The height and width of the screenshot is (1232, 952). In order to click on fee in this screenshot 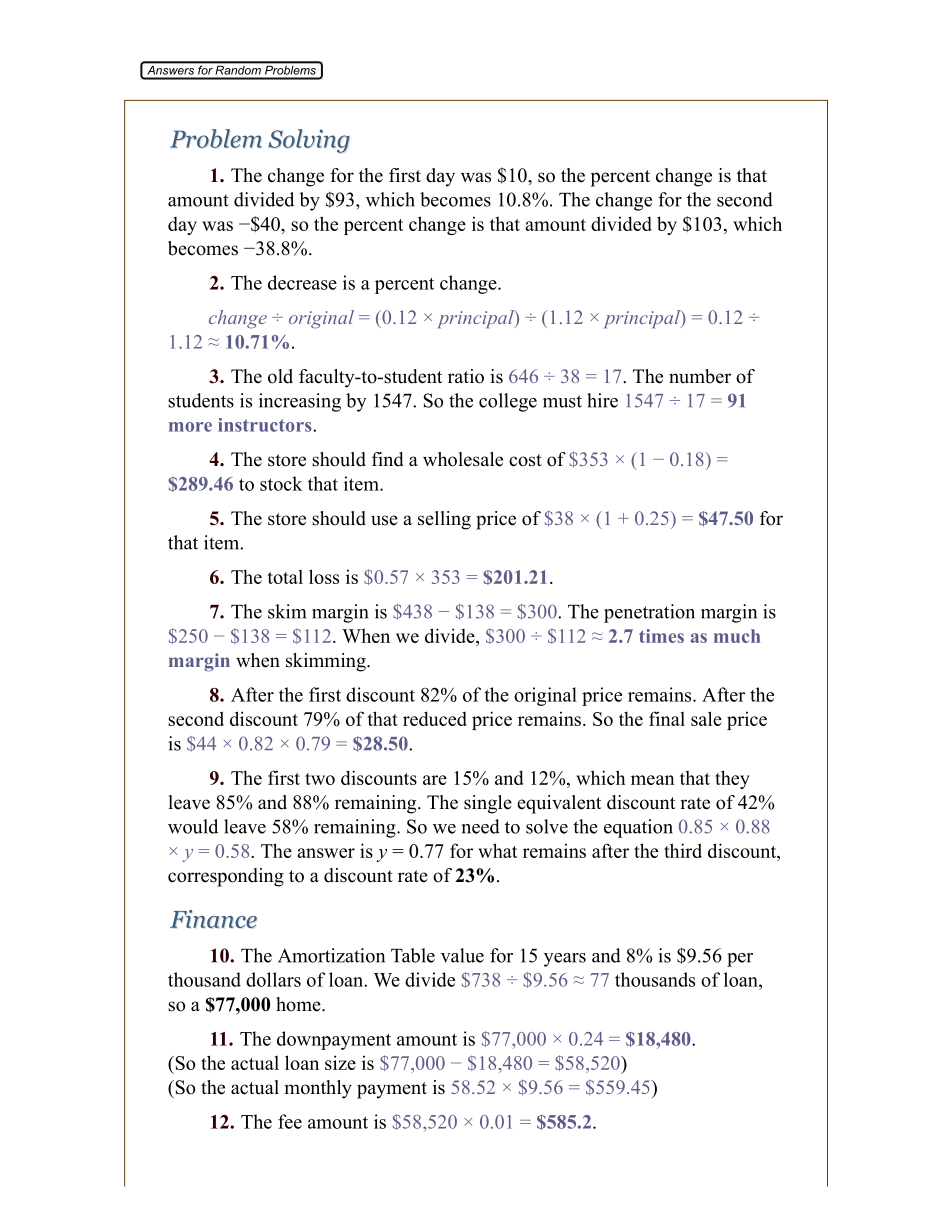, I will do `click(290, 1121)`.
